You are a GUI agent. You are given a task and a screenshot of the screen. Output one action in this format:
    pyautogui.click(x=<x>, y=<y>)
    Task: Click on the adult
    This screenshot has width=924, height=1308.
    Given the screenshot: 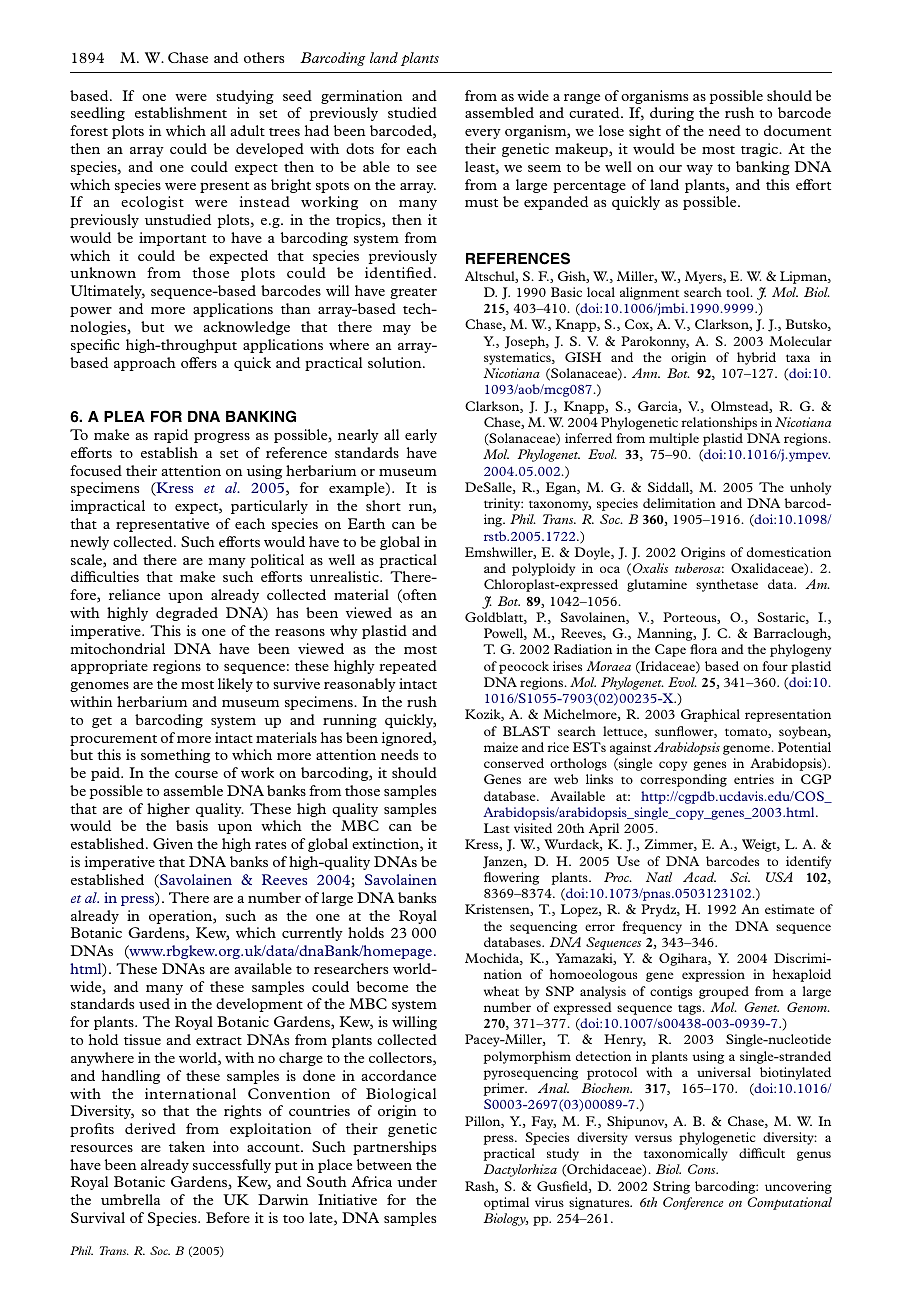 What is the action you would take?
    pyautogui.click(x=247, y=130)
